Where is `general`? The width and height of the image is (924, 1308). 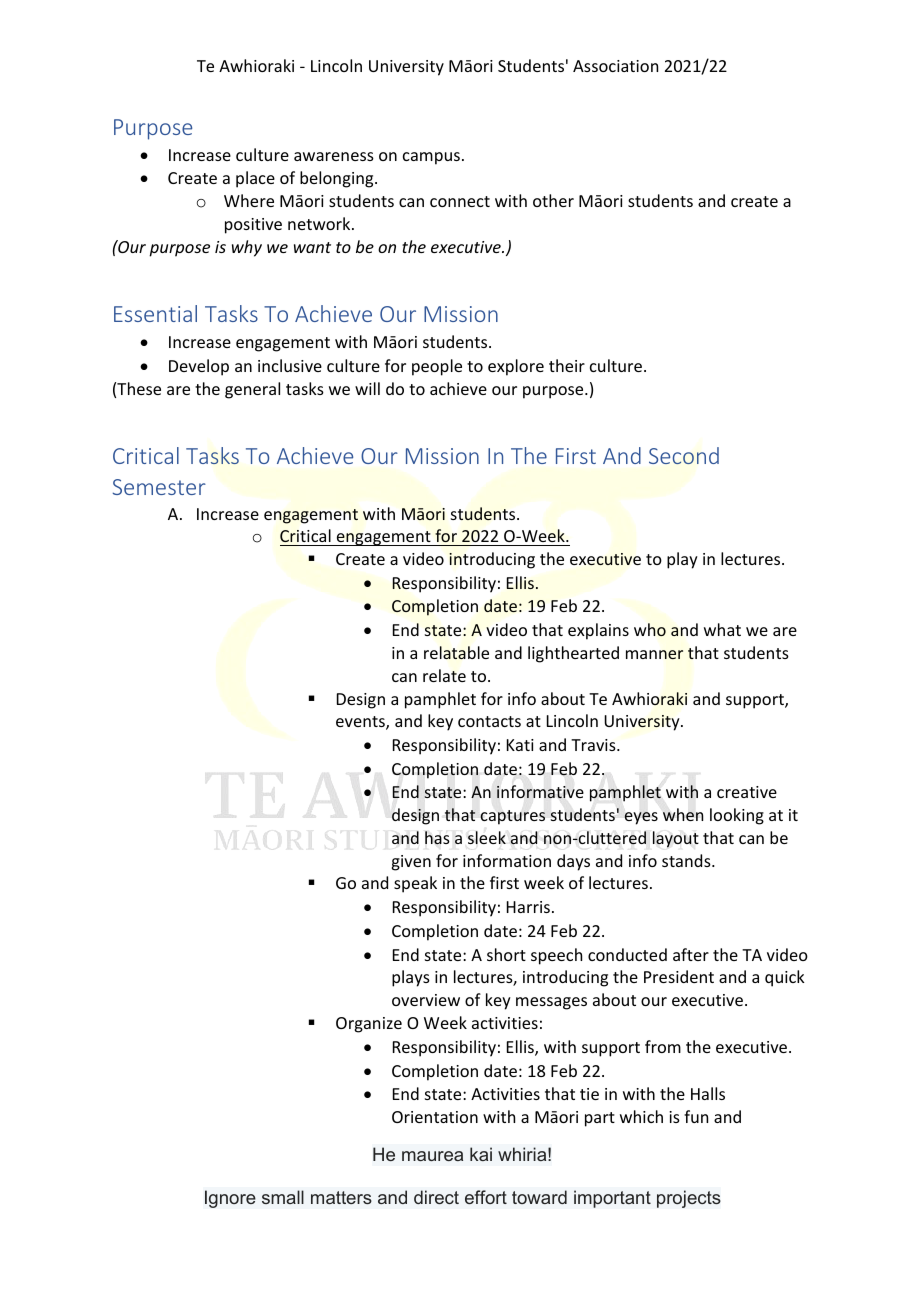
general is located at coordinates (252, 390).
